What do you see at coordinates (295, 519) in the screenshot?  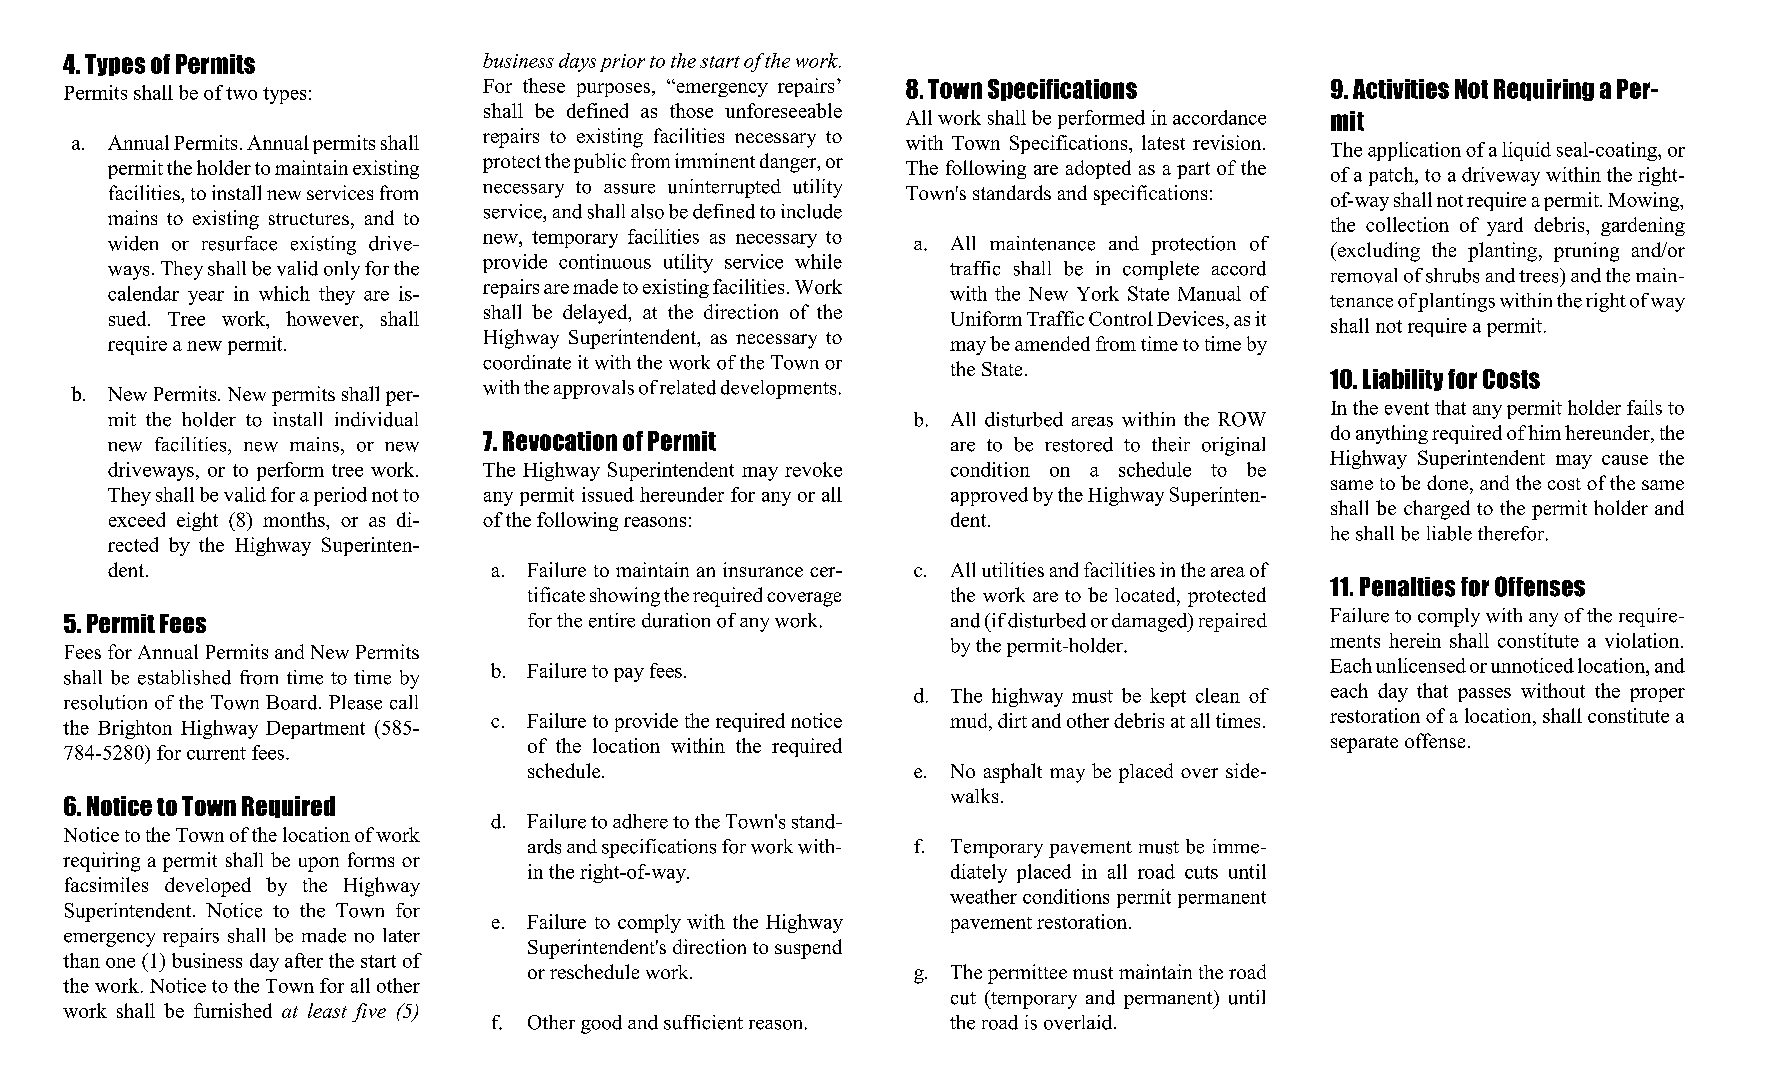 I see `months` at bounding box center [295, 519].
